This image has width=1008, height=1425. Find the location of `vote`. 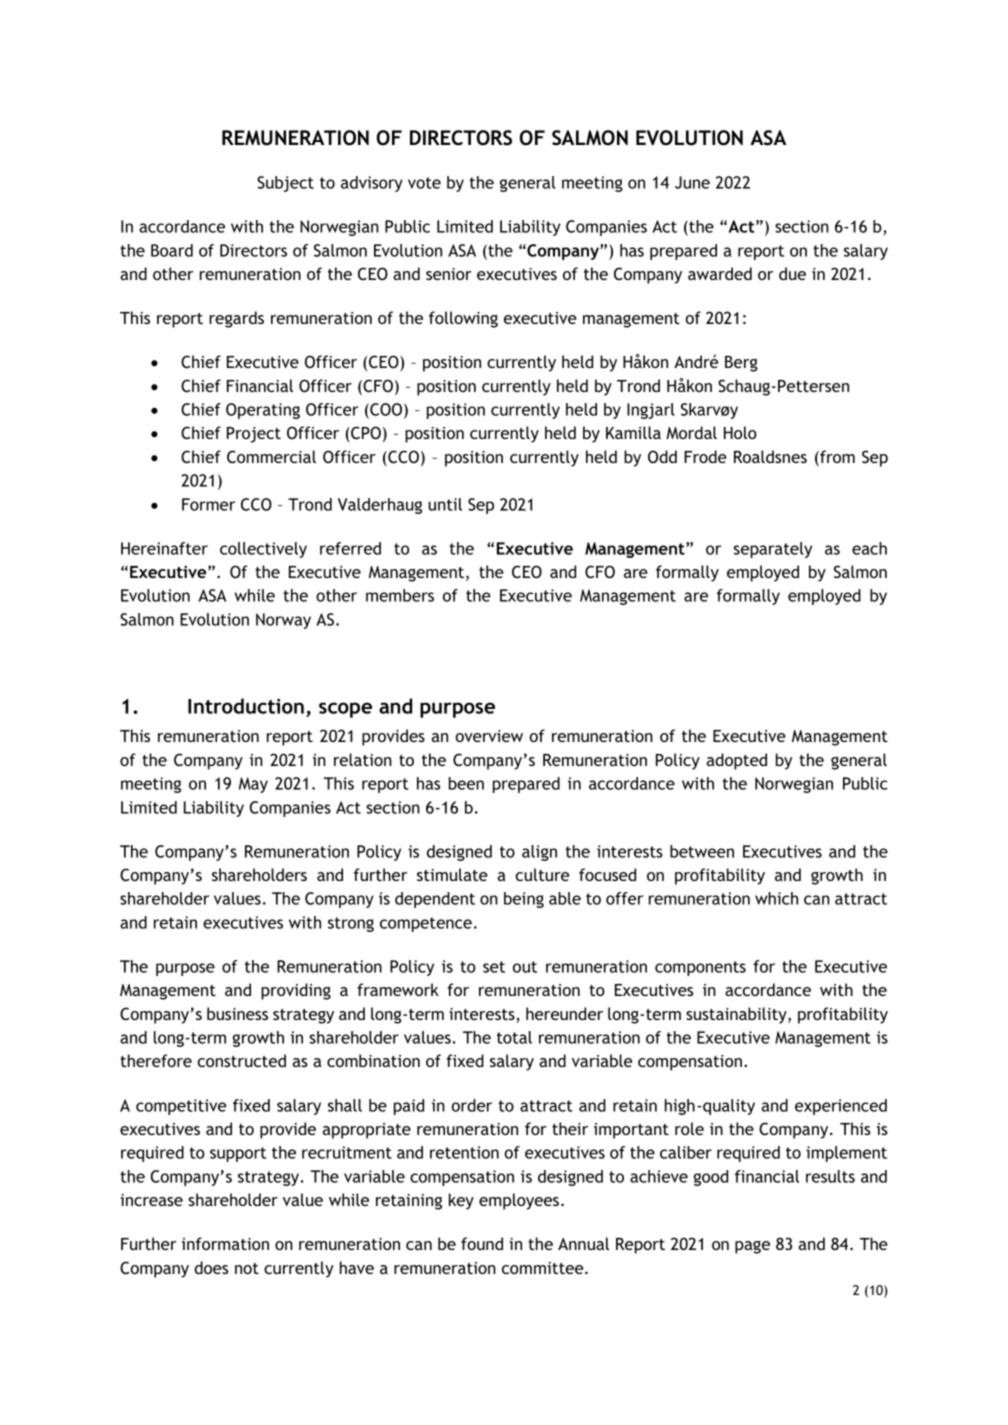

vote is located at coordinates (424, 183).
